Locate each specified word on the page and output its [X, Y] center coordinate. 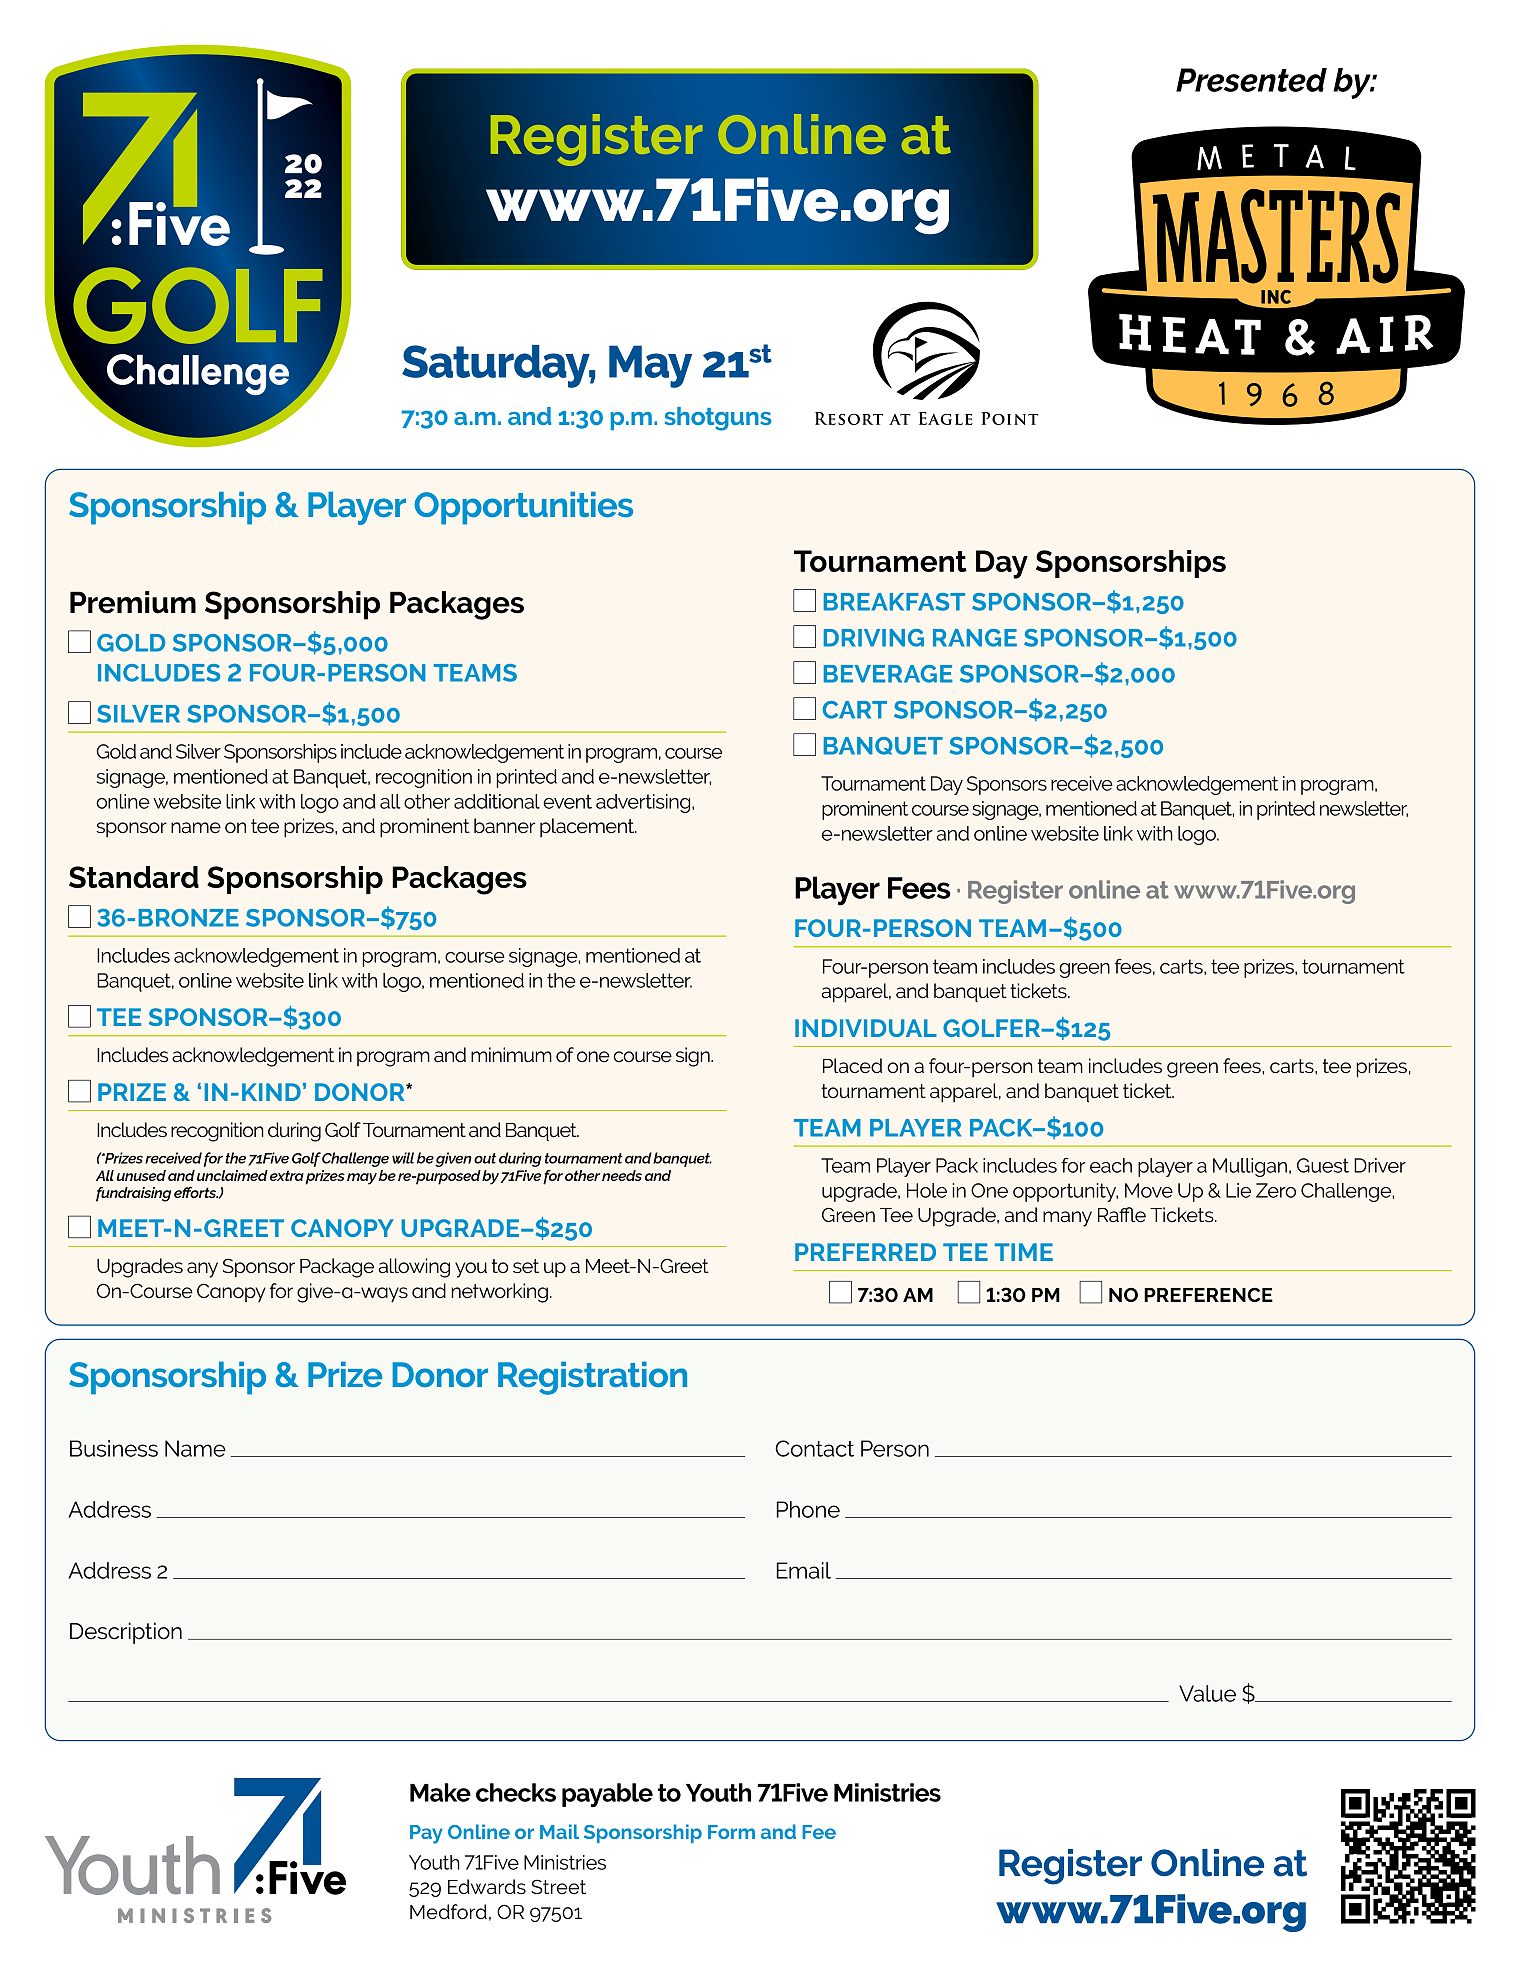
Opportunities [523, 508]
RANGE [975, 638]
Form [731, 1832]
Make [440, 1792]
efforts [196, 1192]
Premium [133, 602]
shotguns [718, 419]
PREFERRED [865, 1252]
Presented [1251, 80]
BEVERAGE [888, 674]
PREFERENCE [1208, 1295]
